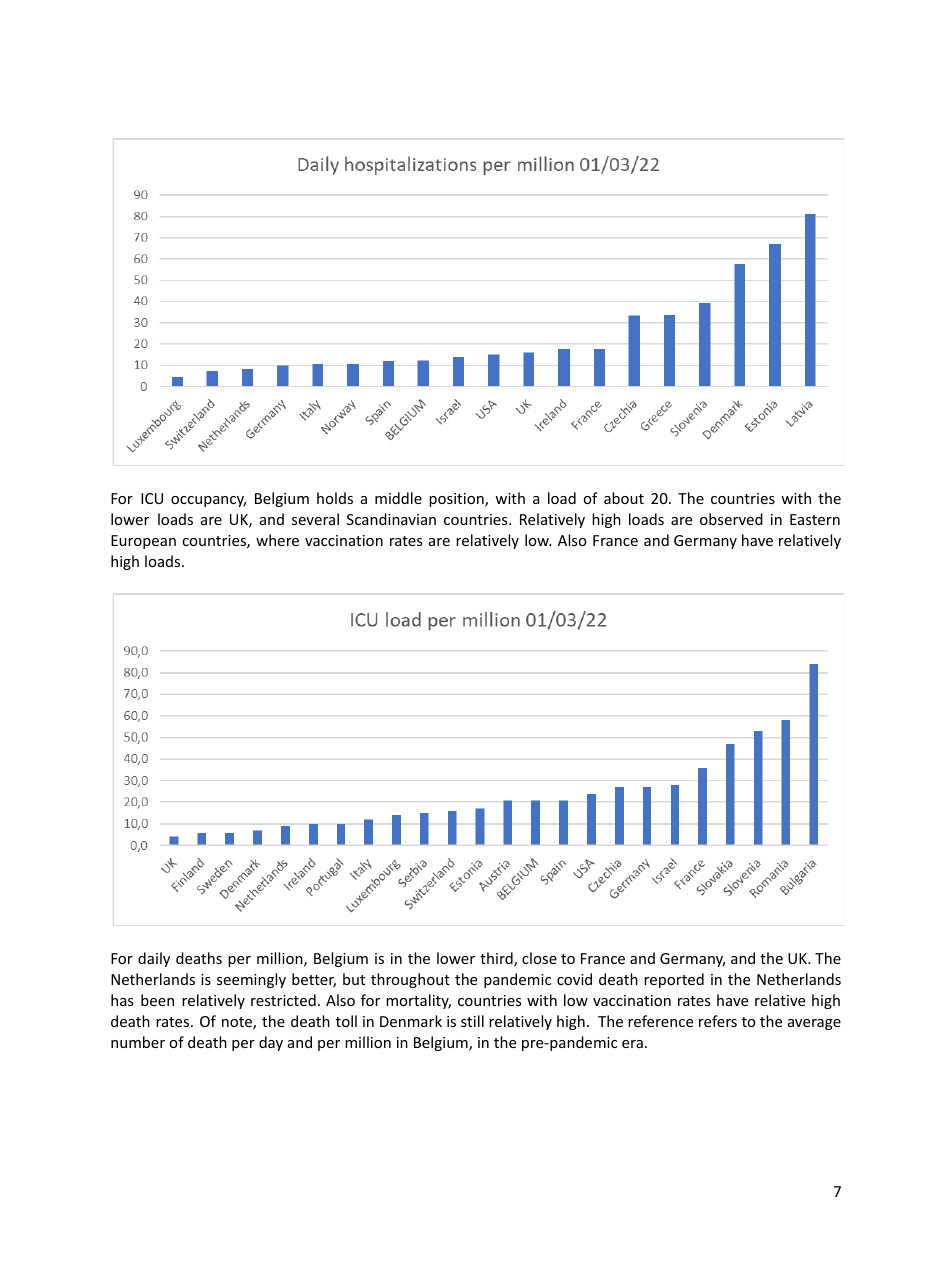 This document has height=1272, width=952. What do you see at coordinates (472, 1021) in the document?
I see `still` at bounding box center [472, 1021].
